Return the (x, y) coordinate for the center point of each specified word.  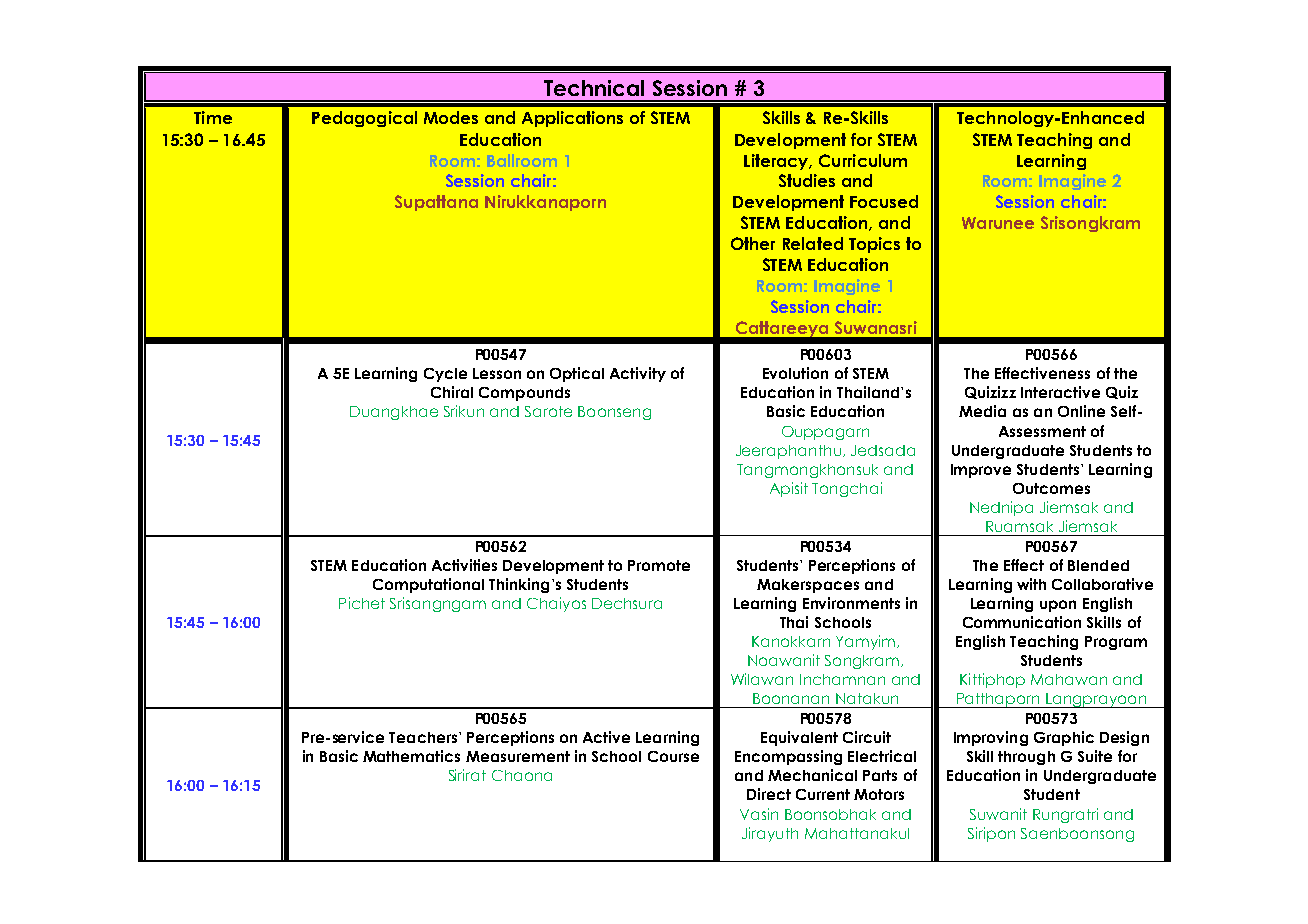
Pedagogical (364, 119)
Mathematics (411, 756)
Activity (638, 374)
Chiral (452, 392)
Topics (874, 245)
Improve (981, 471)
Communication (1022, 622)
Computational (428, 585)
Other (753, 243)
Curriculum (863, 160)
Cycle (445, 375)
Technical (594, 88)
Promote (659, 565)
